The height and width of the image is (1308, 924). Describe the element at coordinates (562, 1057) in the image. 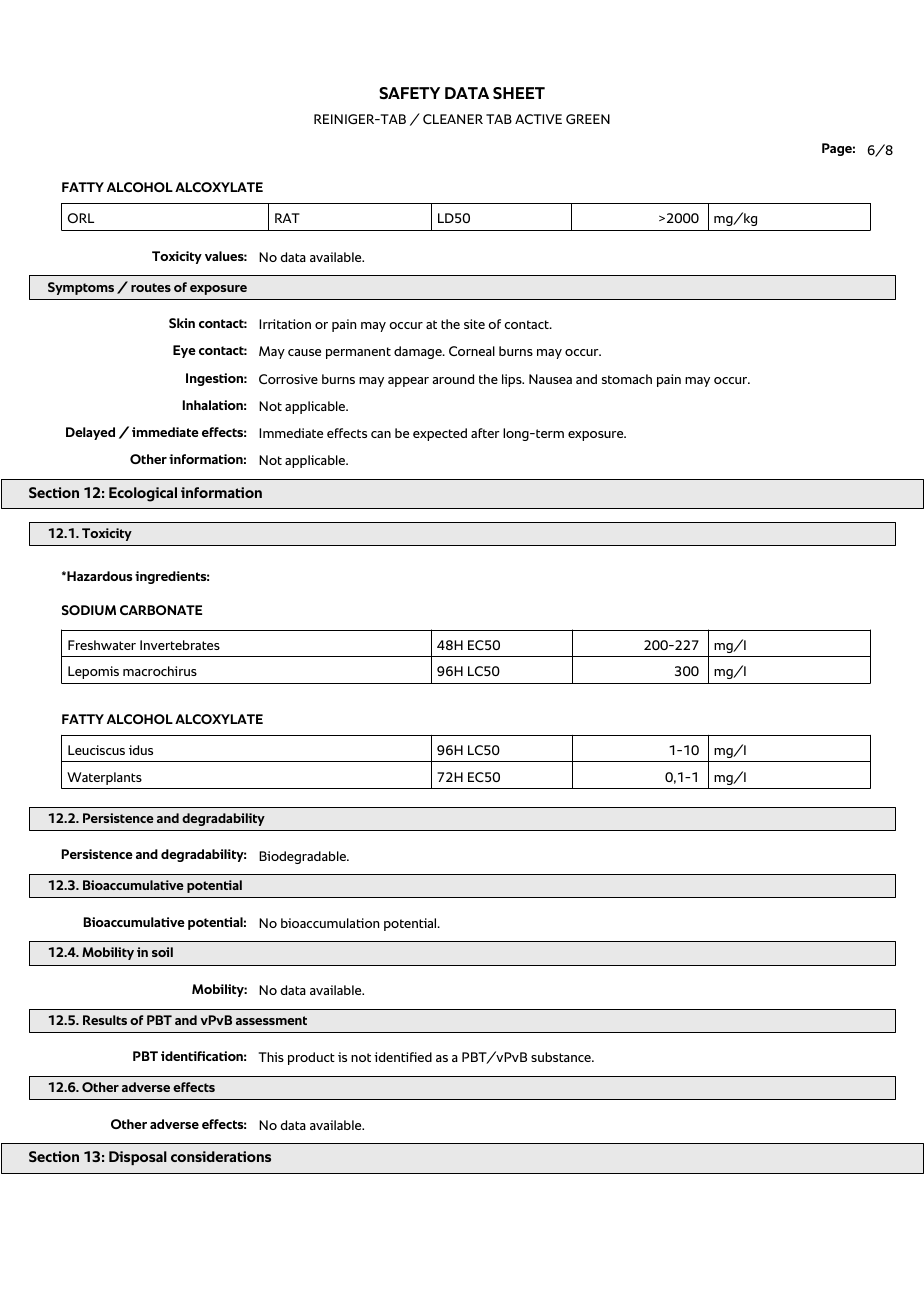

I see `substance` at that location.
